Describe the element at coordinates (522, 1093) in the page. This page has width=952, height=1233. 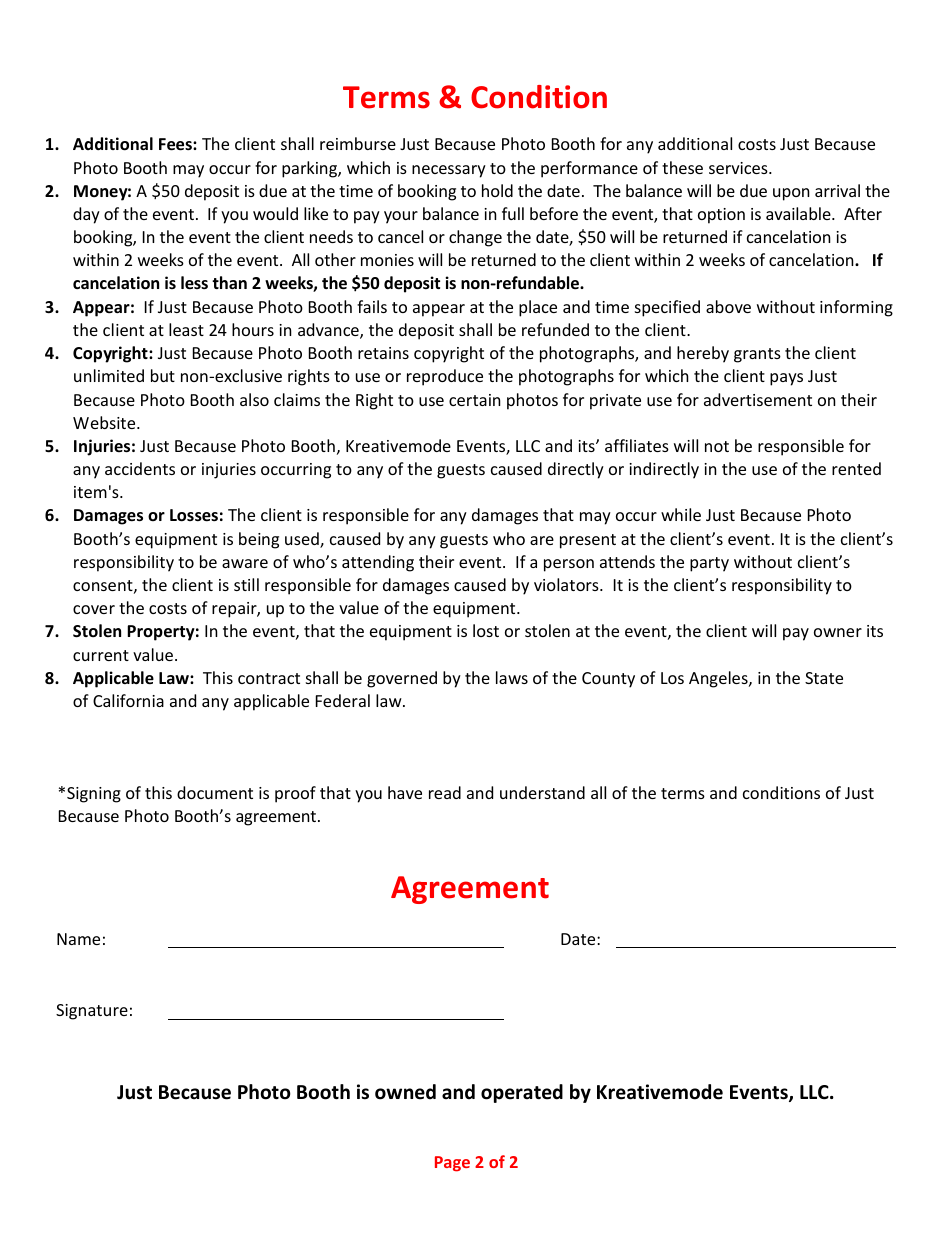
I see `operated` at that location.
